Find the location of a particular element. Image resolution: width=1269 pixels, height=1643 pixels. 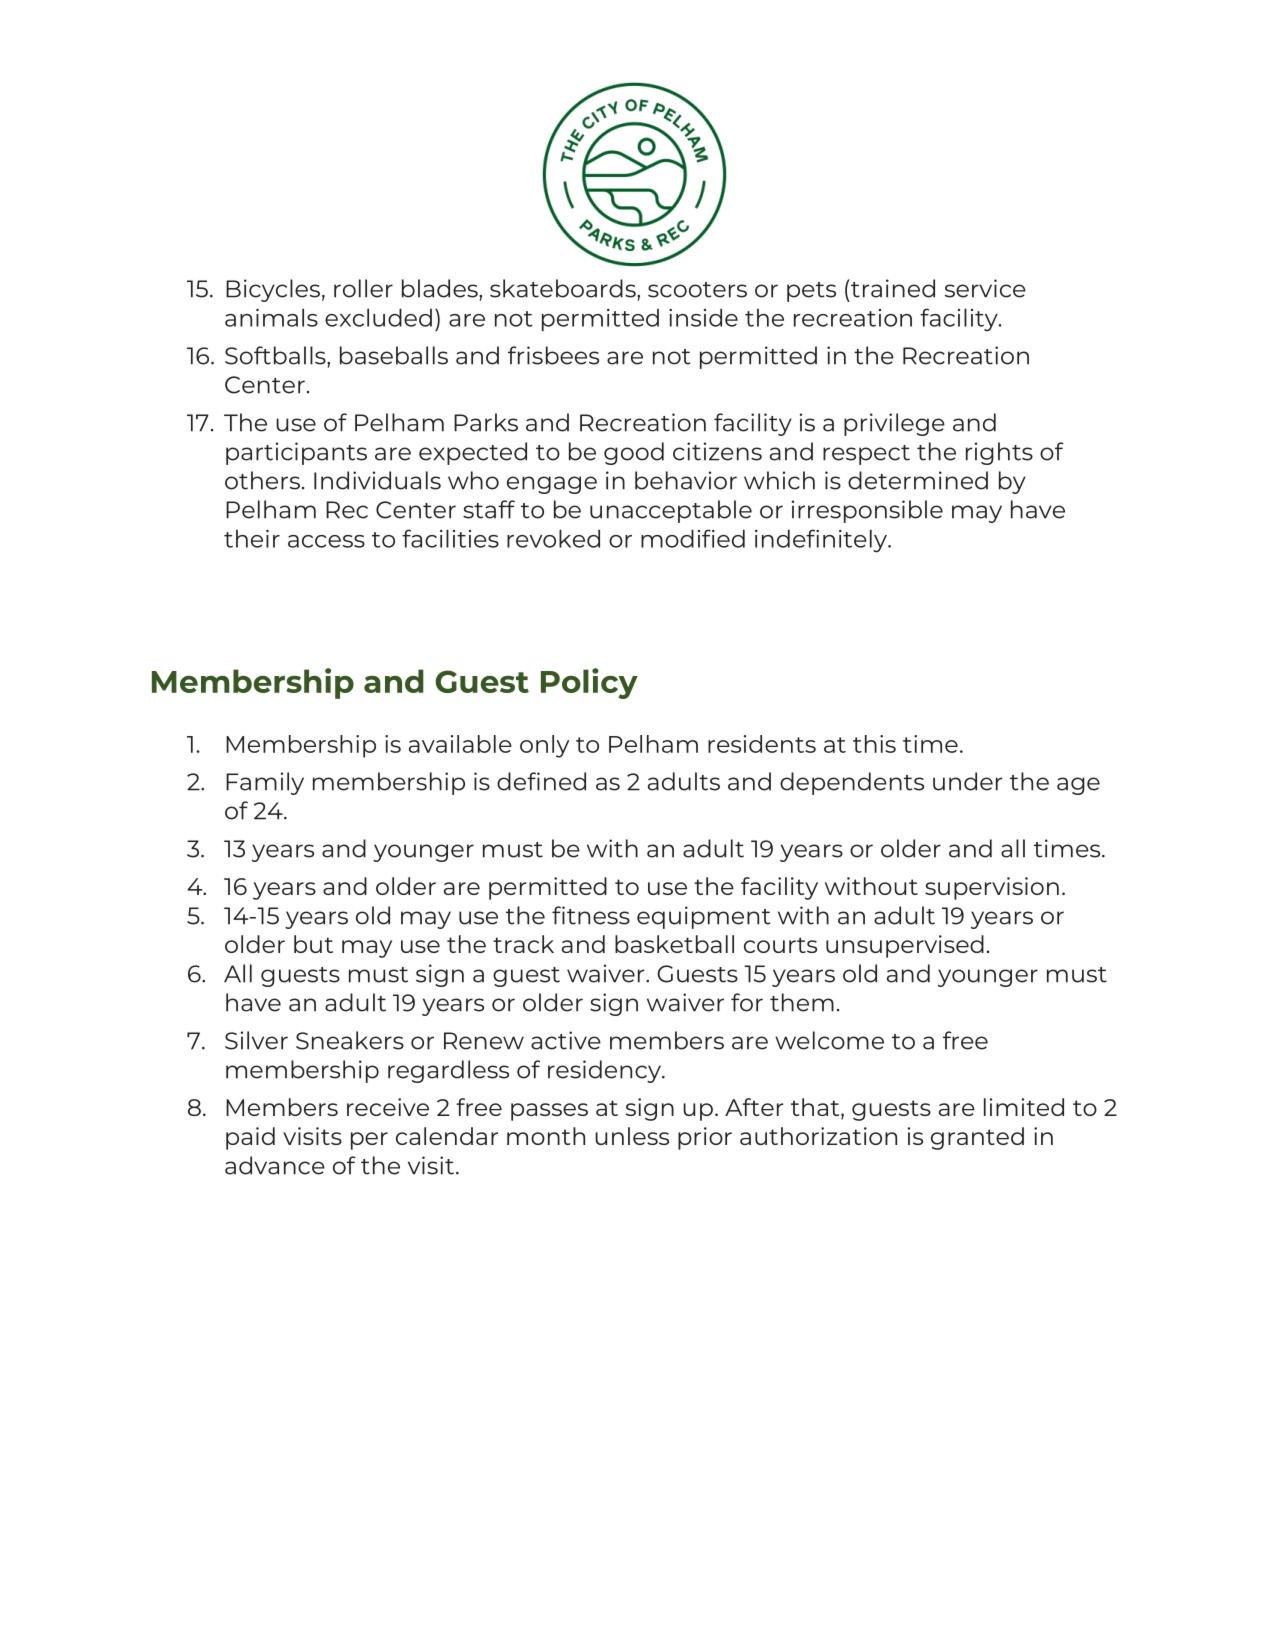

defined is located at coordinates (541, 781).
